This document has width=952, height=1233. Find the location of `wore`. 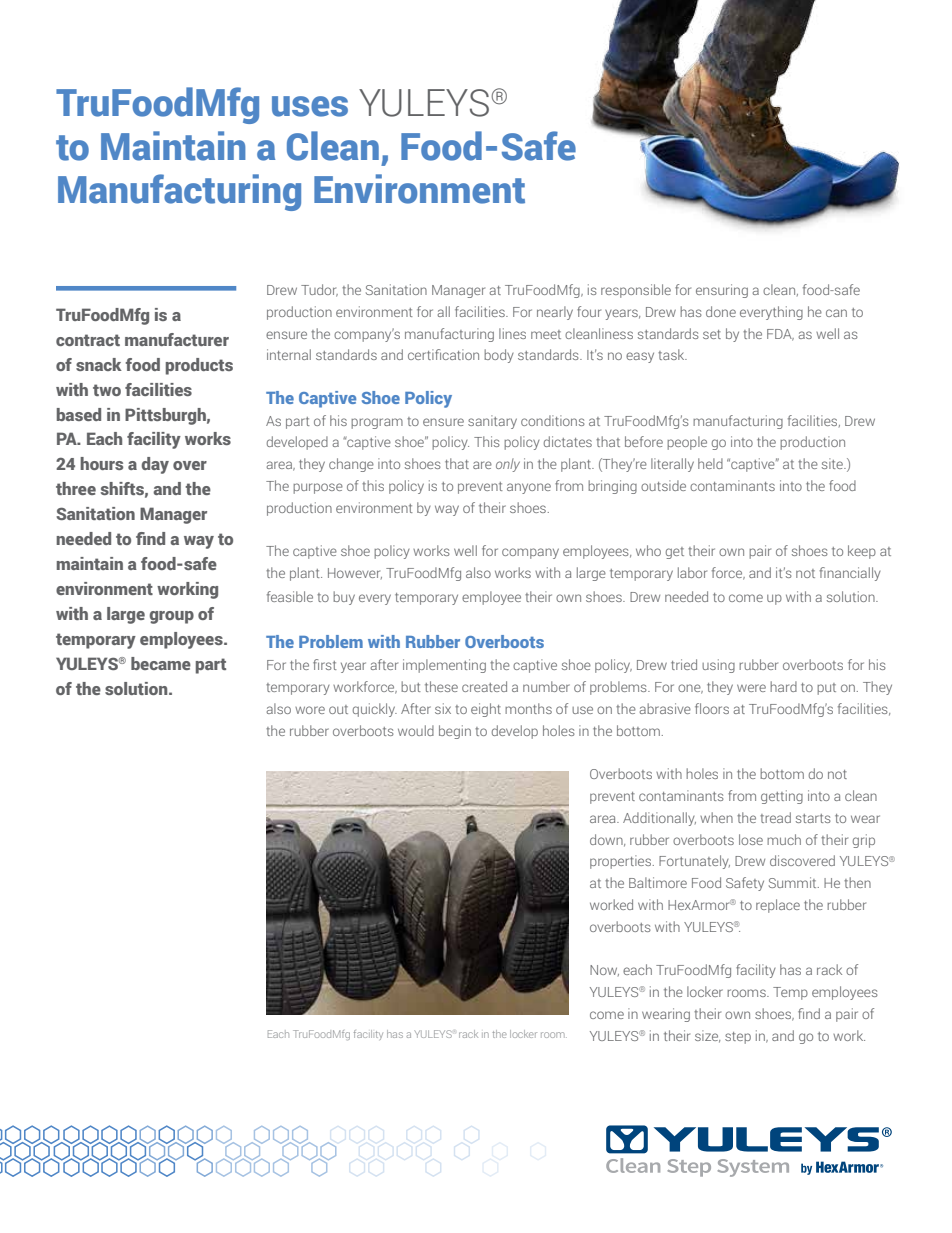

wore is located at coordinates (310, 710).
